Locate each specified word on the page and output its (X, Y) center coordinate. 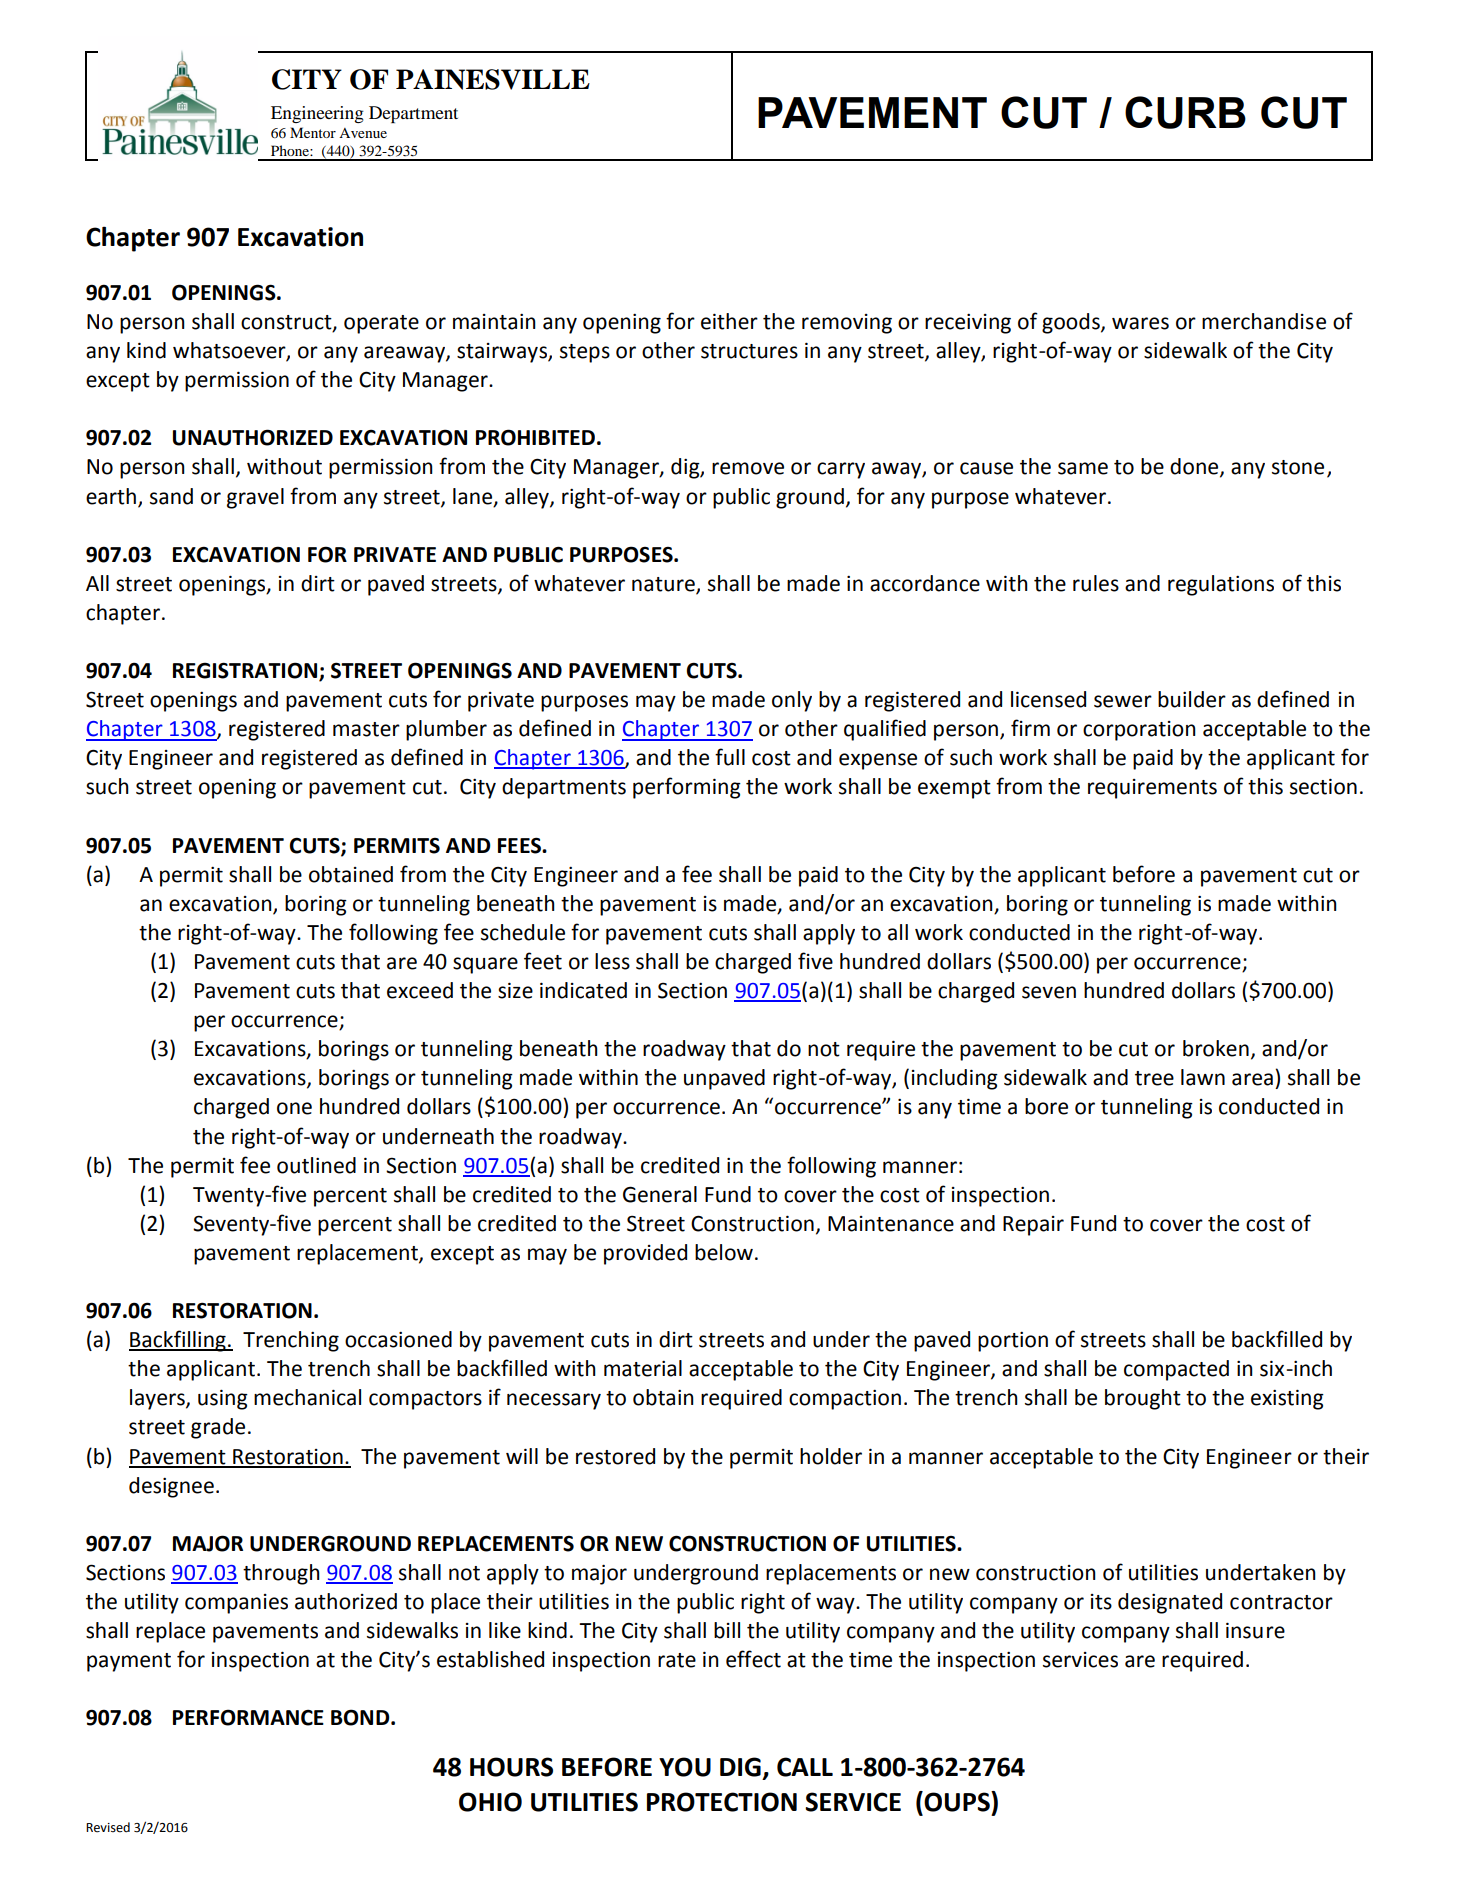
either (729, 321)
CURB (1185, 112)
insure (1255, 1630)
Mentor (313, 132)
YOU (685, 1767)
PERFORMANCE (248, 1717)
